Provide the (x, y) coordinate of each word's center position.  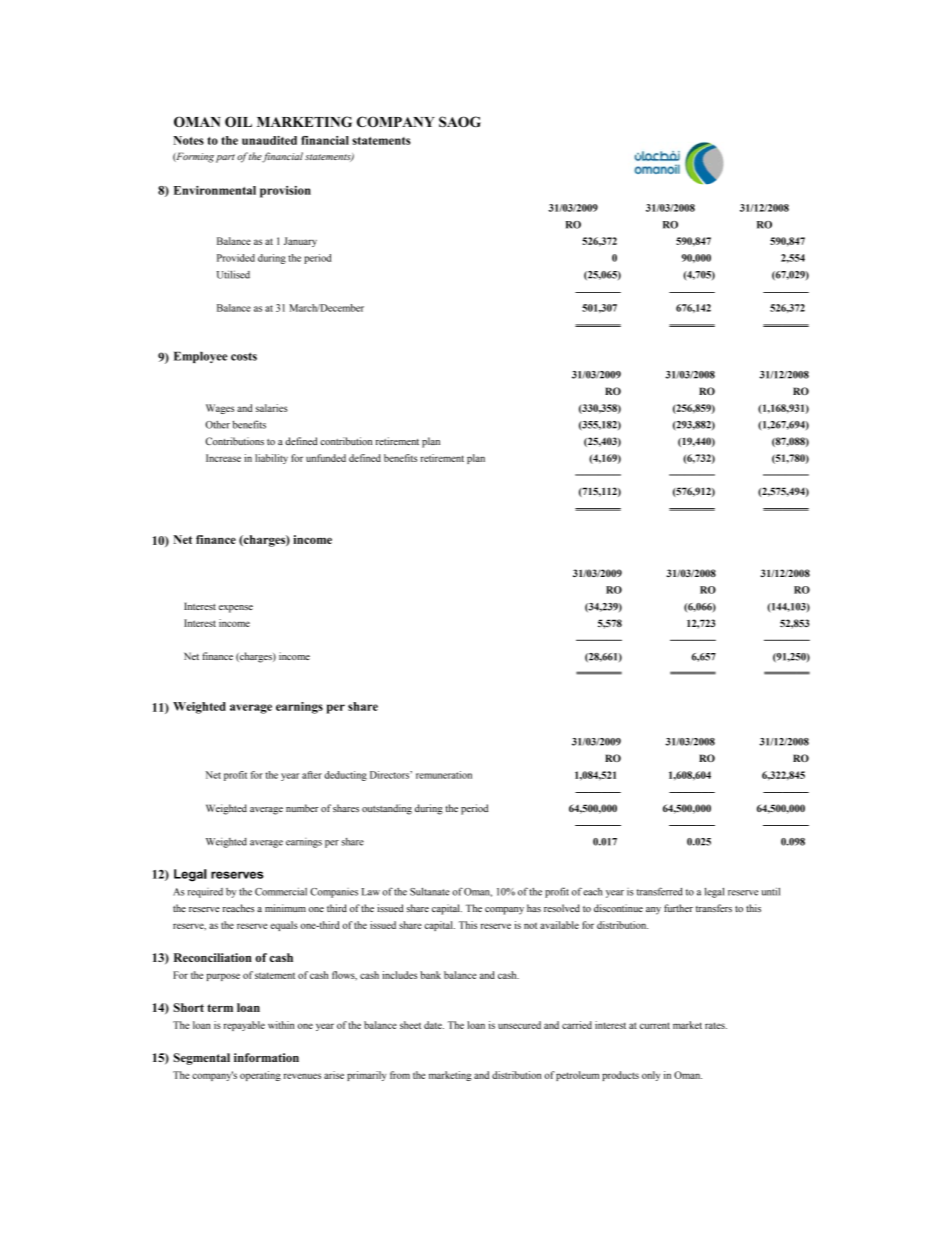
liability (271, 459)
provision (285, 192)
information (266, 1057)
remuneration (444, 775)
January (300, 242)
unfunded (326, 458)
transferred (660, 891)
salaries (272, 408)
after (312, 775)
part (225, 158)
